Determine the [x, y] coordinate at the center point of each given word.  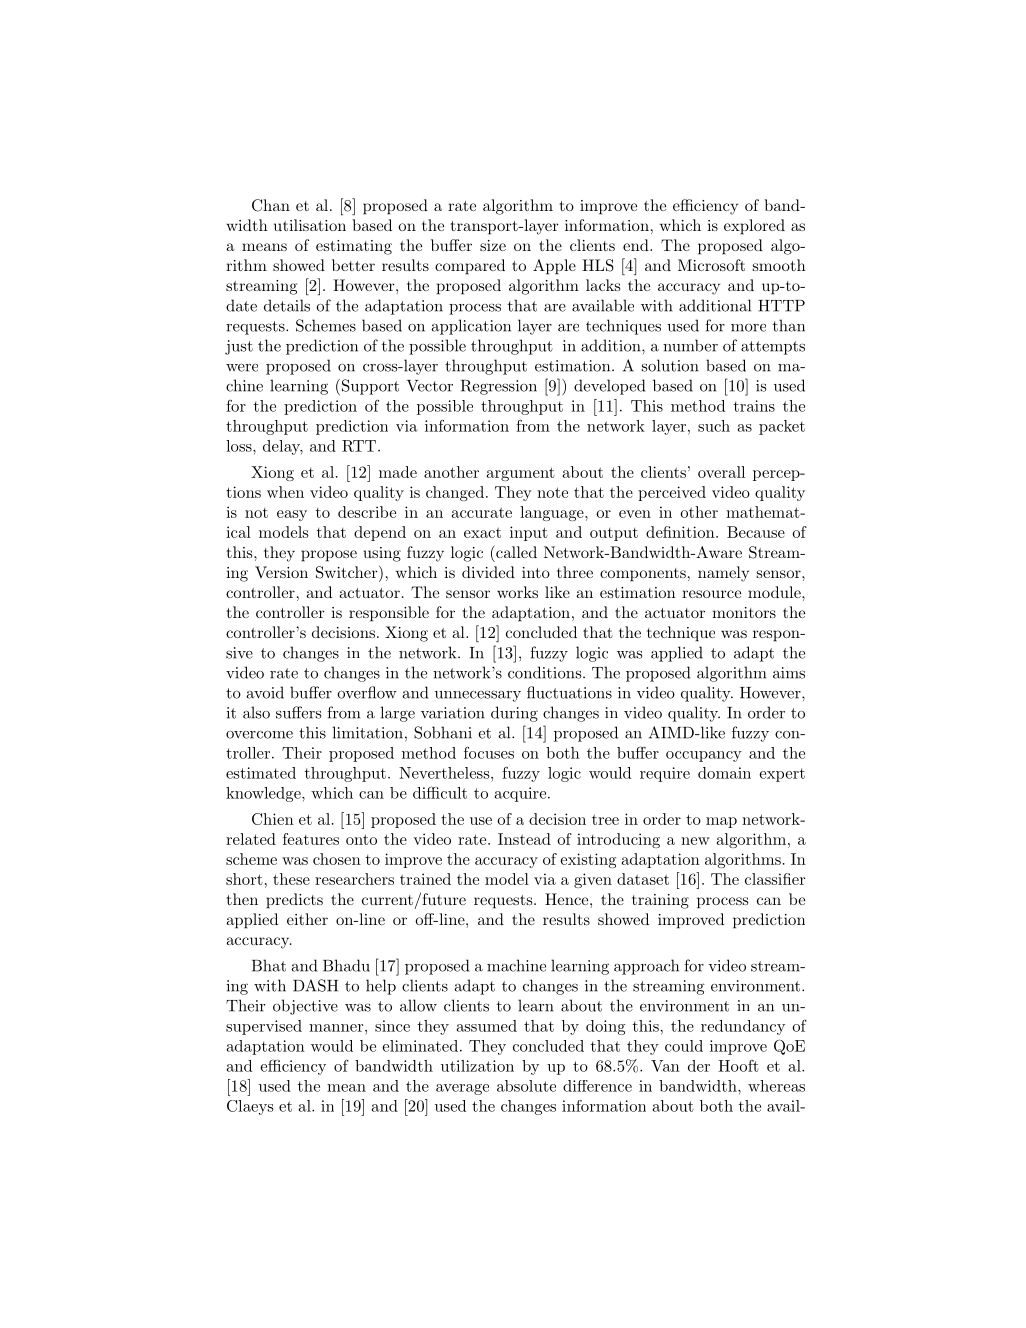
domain [724, 773]
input [529, 533]
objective [305, 1007]
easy [292, 515]
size [493, 245]
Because [756, 532]
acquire [520, 794]
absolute [526, 1086]
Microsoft [711, 265]
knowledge [264, 794]
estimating [354, 247]
